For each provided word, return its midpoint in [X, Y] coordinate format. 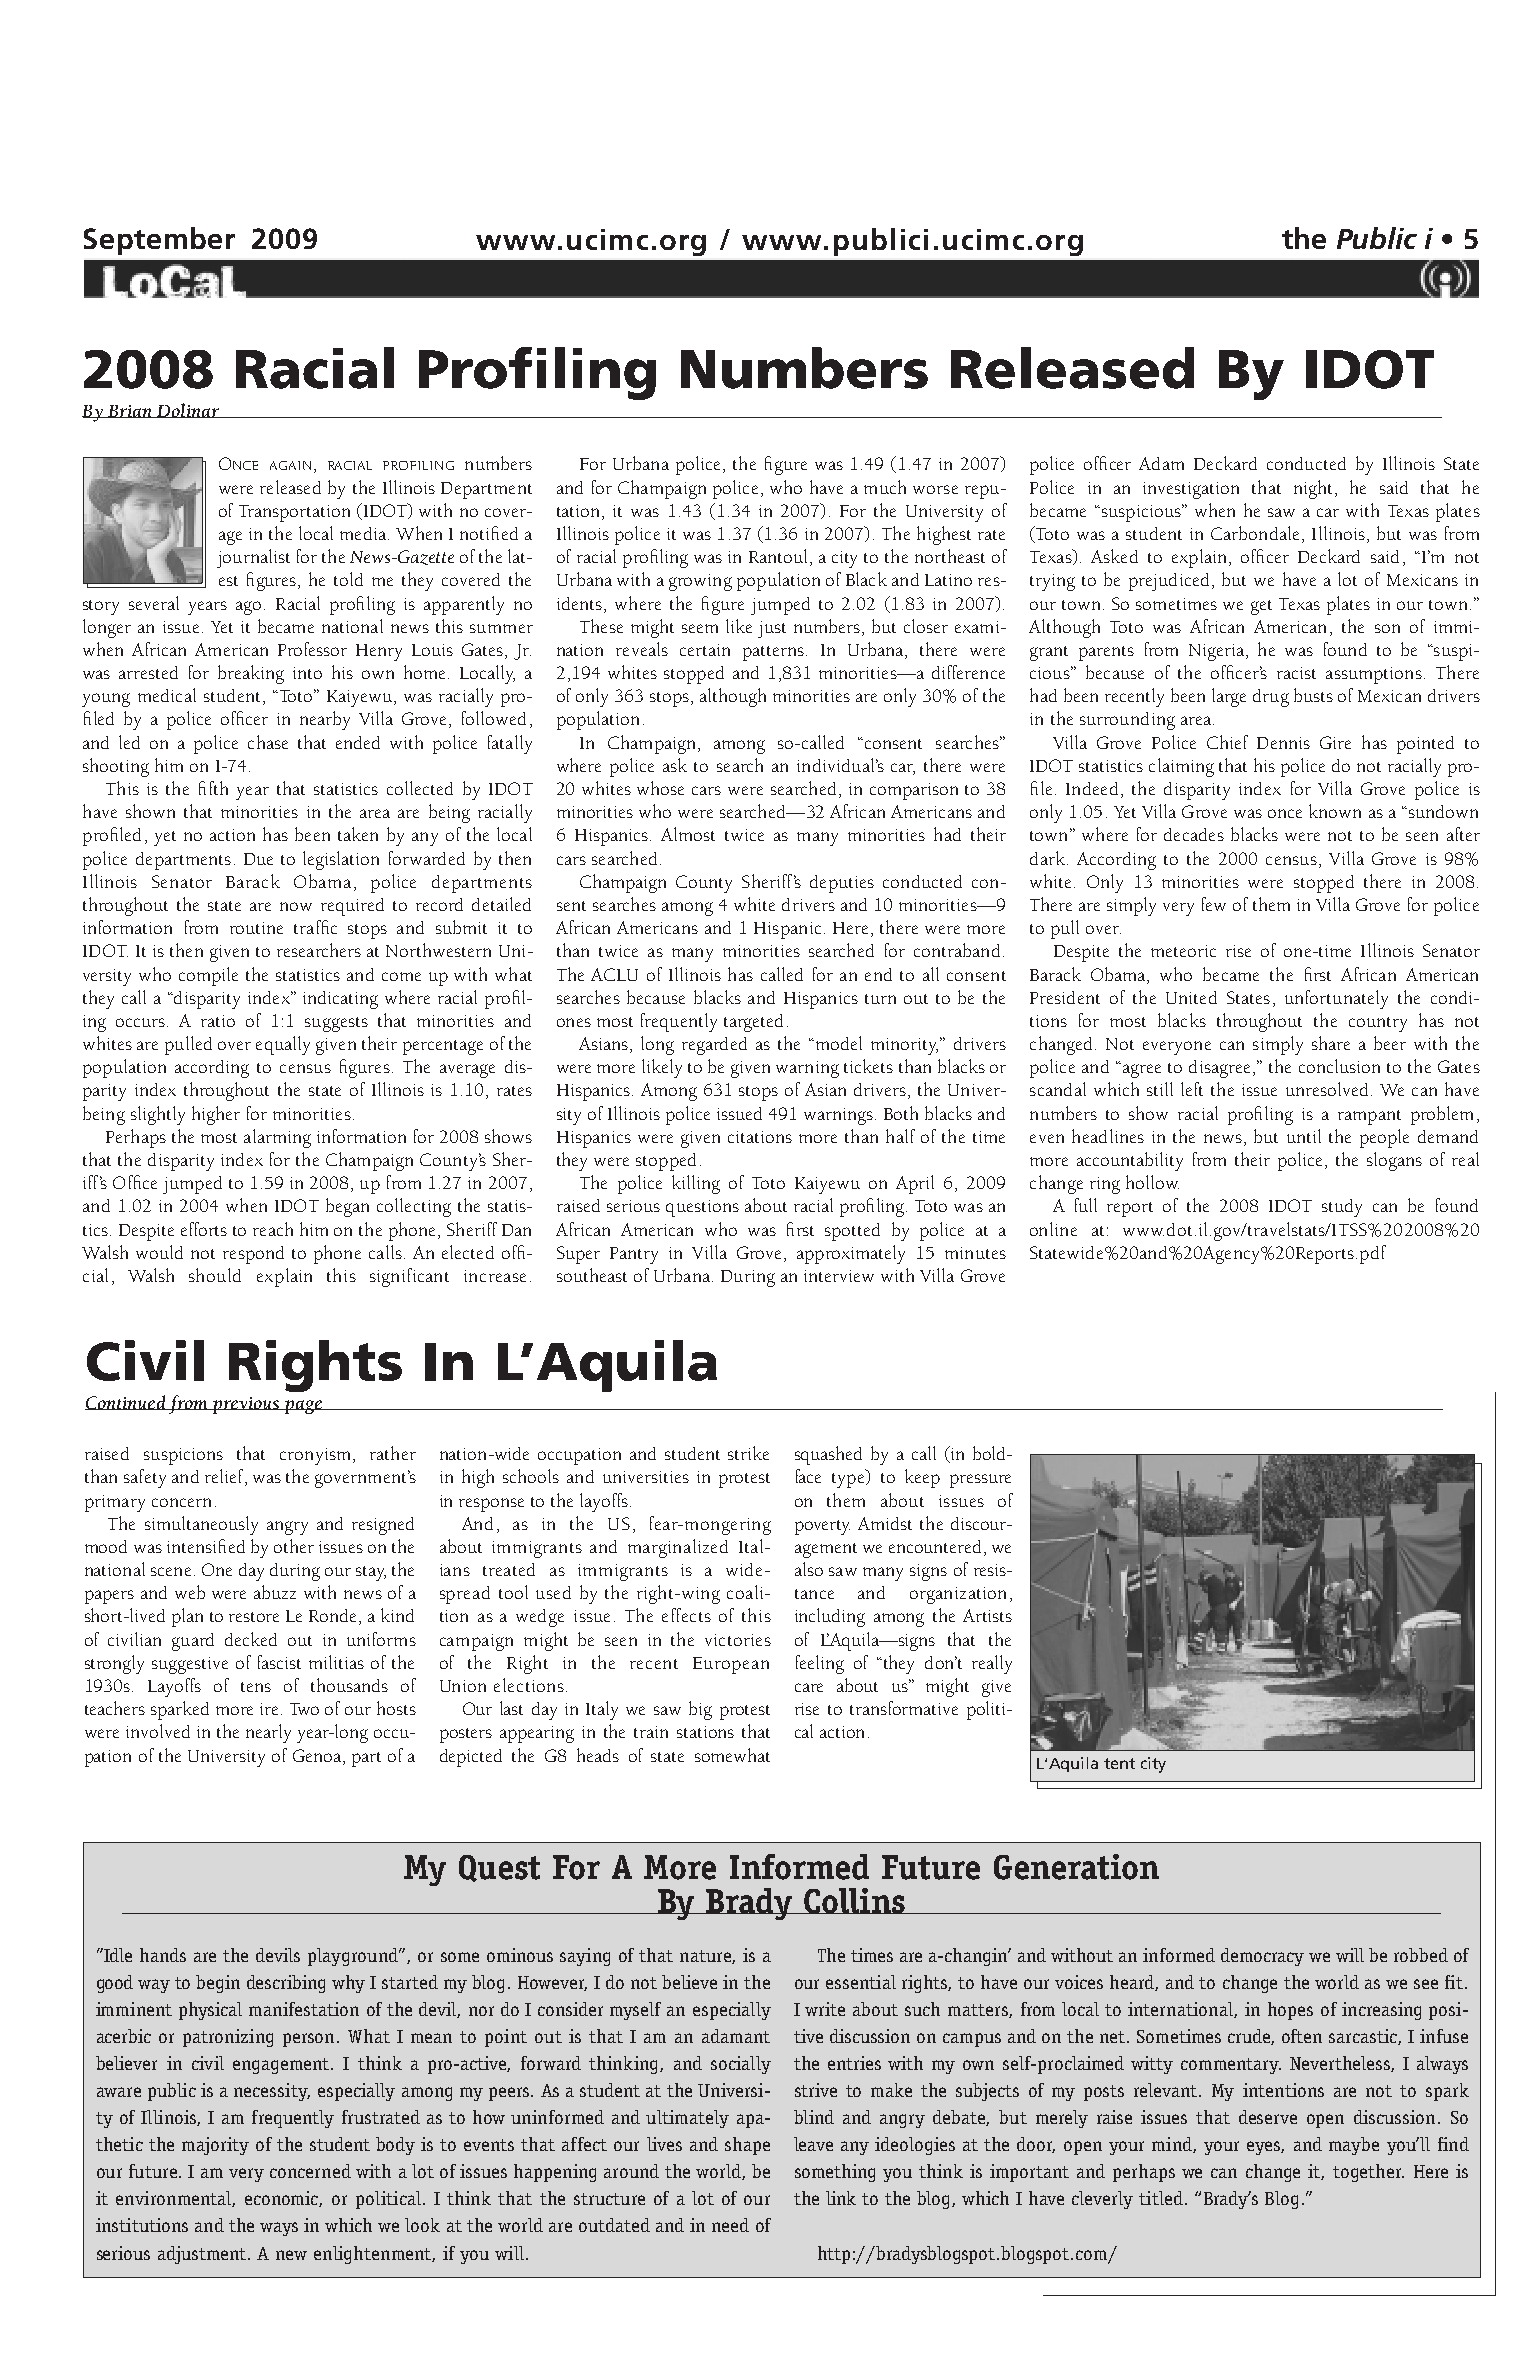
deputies [842, 884]
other [294, 1546]
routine [256, 928]
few [1214, 904]
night [1313, 489]
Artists [987, 1615]
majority [215, 2146]
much [885, 487]
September [159, 241]
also [809, 1569]
